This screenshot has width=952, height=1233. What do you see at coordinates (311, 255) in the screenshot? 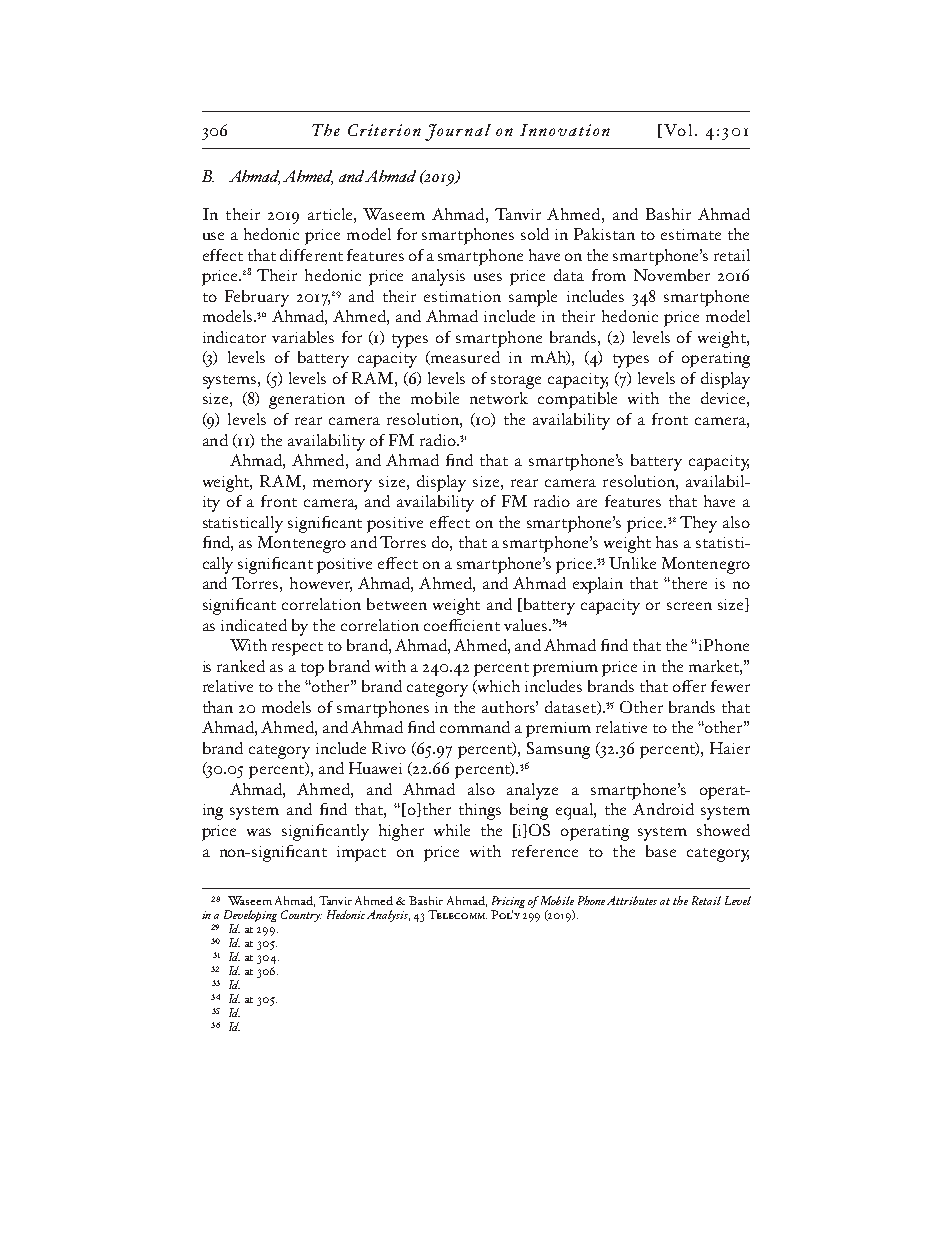
I see `different` at bounding box center [311, 255].
